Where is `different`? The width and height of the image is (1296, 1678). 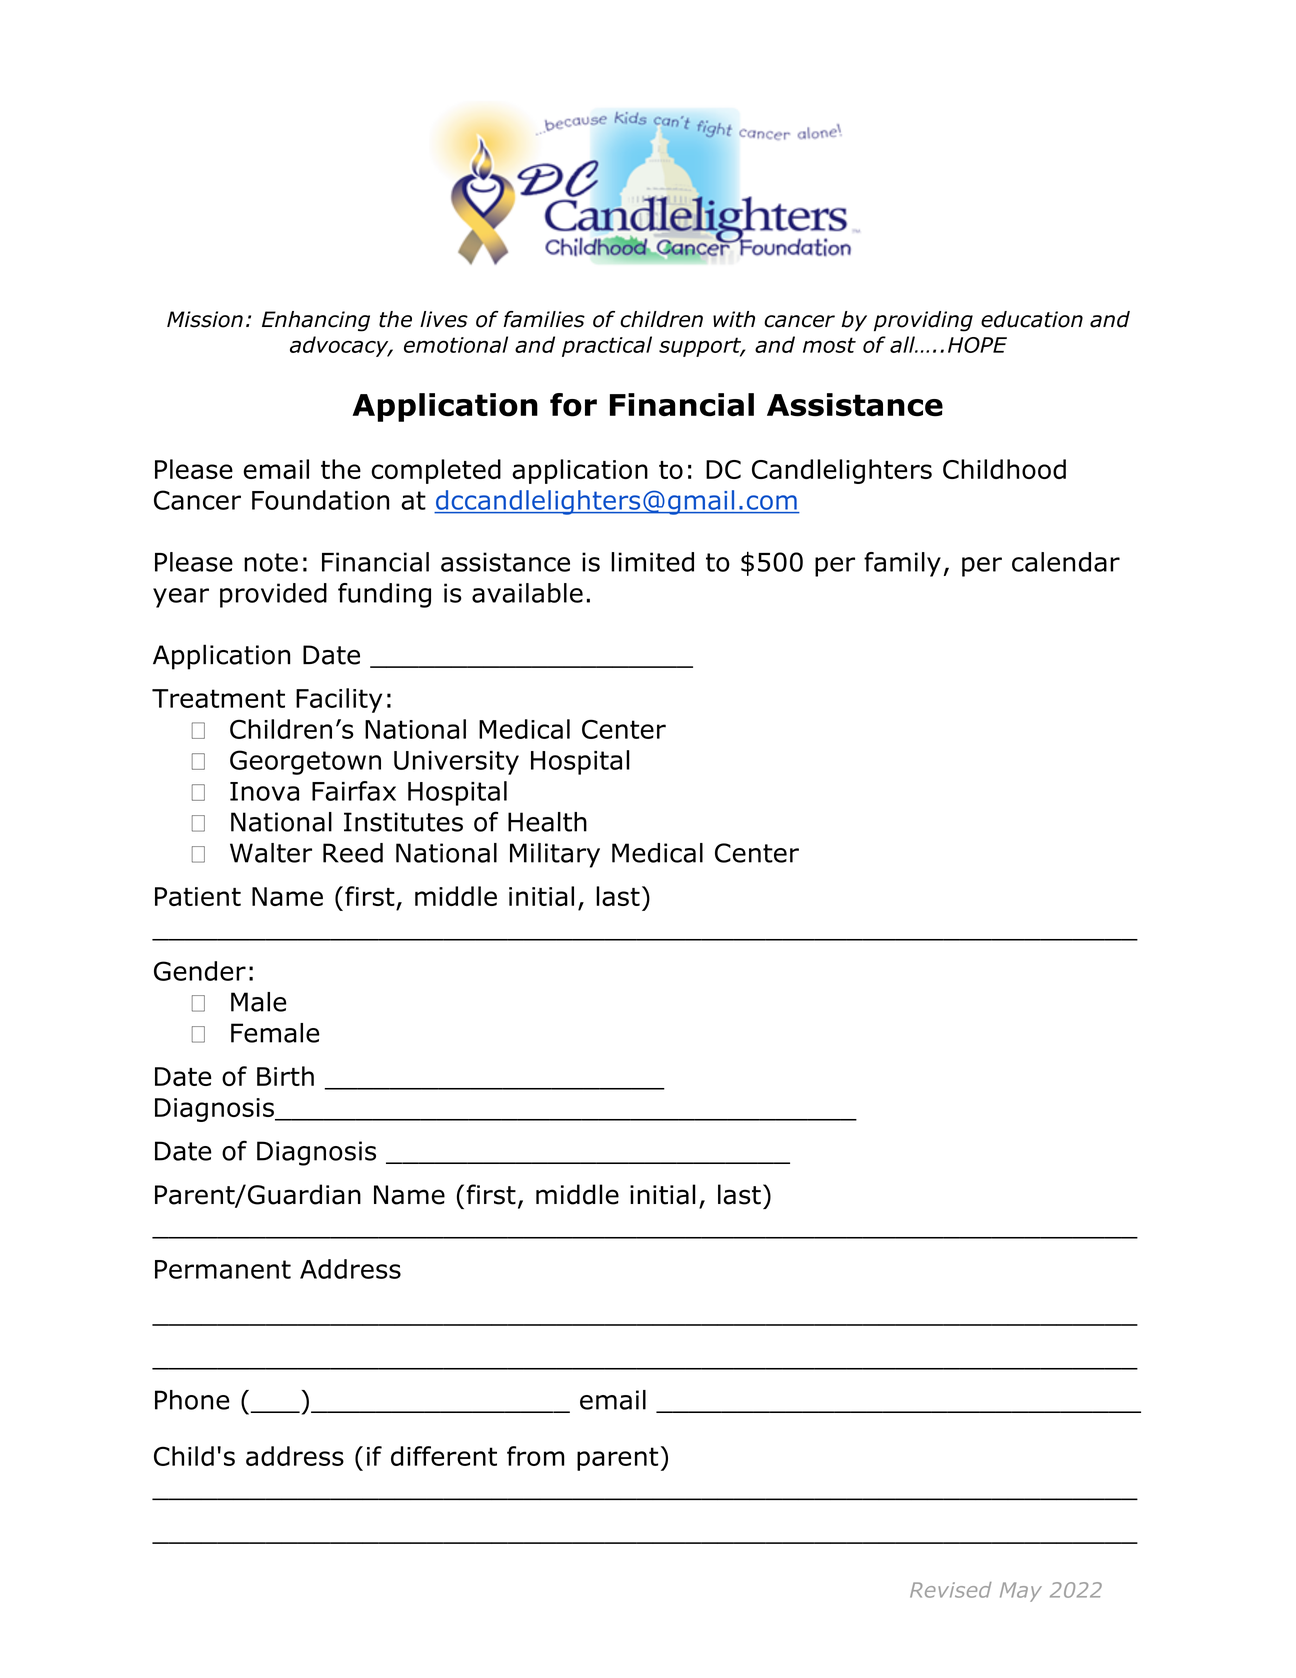
different is located at coordinates (444, 1456).
